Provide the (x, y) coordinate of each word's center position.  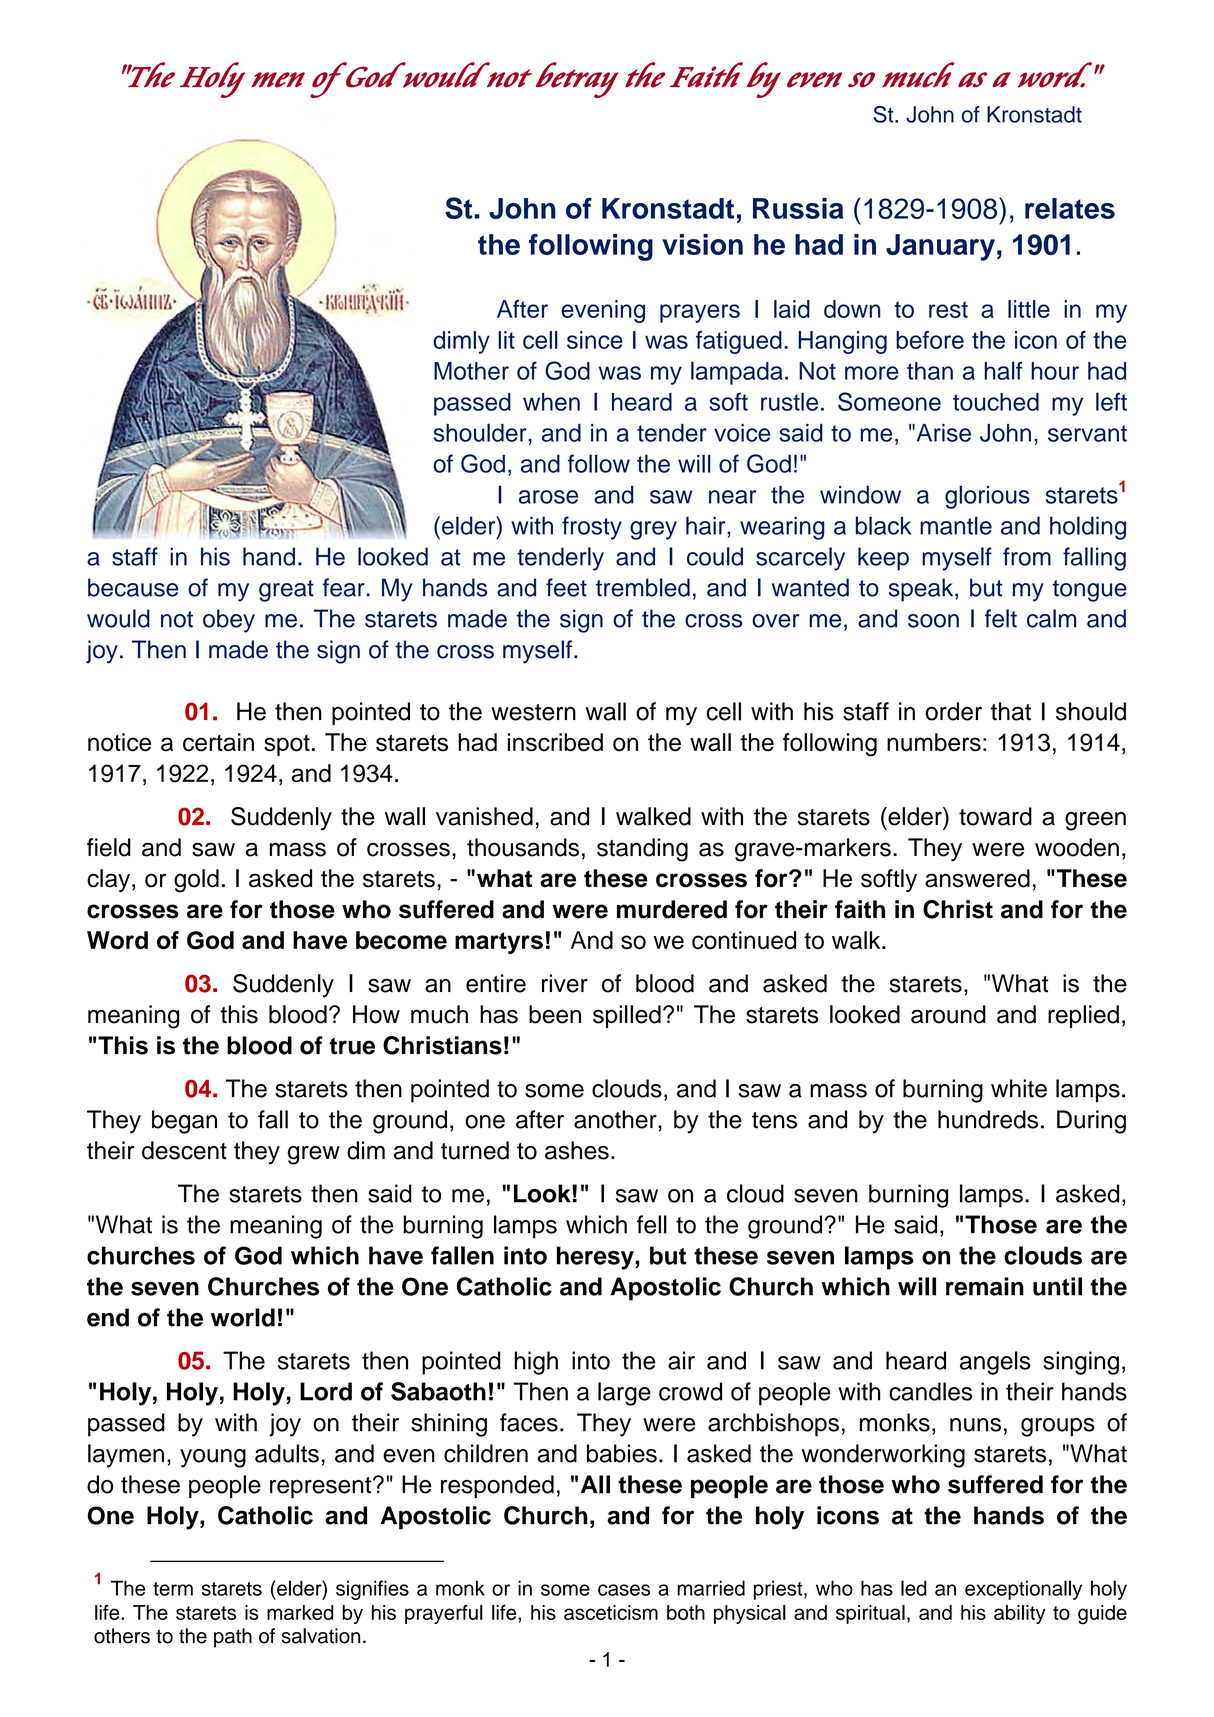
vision (702, 244)
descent (184, 1150)
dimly (461, 342)
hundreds (988, 1119)
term (173, 1589)
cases (624, 1590)
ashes (577, 1150)
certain (218, 742)
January (940, 247)
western (533, 712)
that (1011, 711)
